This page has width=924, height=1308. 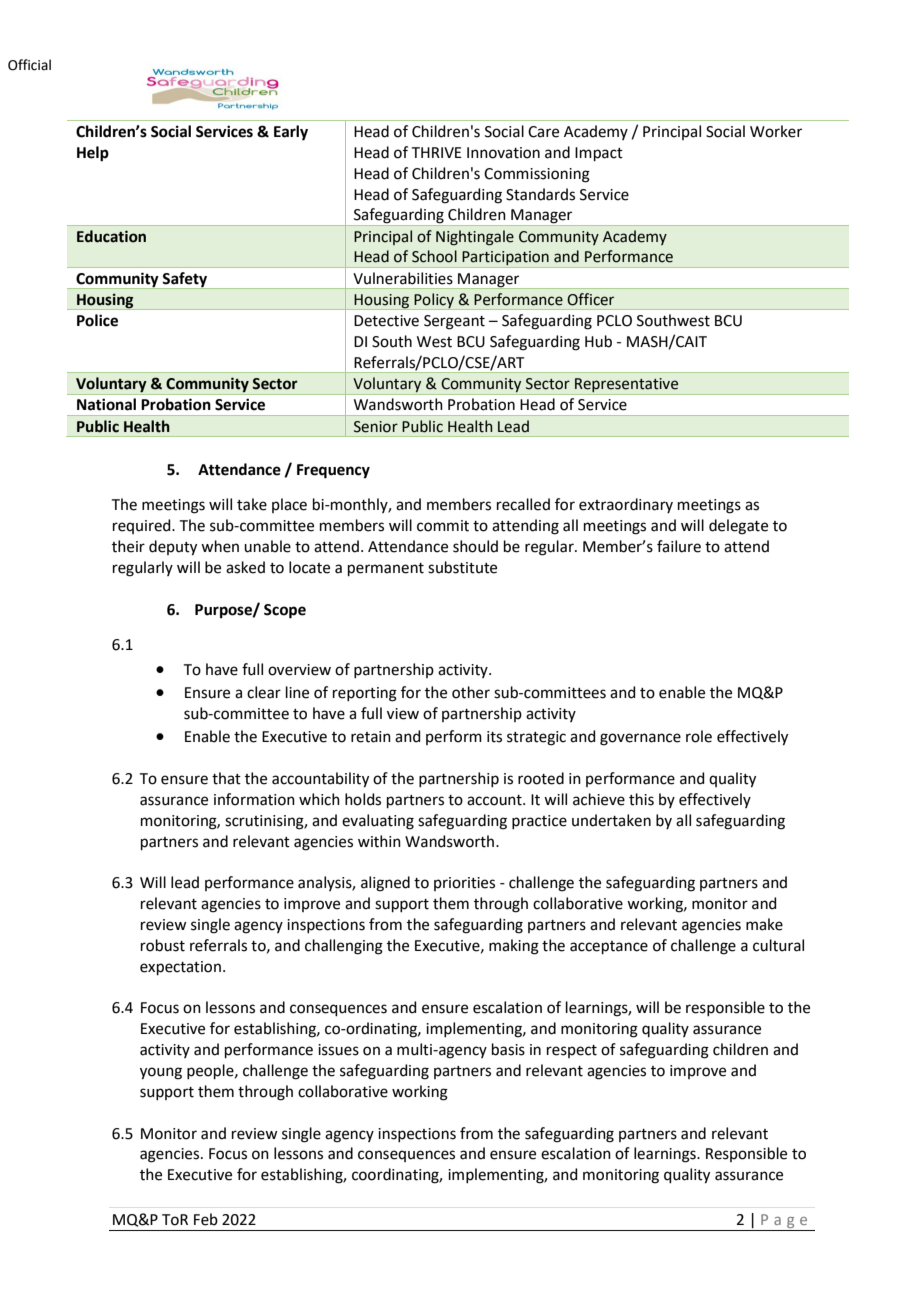 I want to click on Worker, so click(x=776, y=131).
